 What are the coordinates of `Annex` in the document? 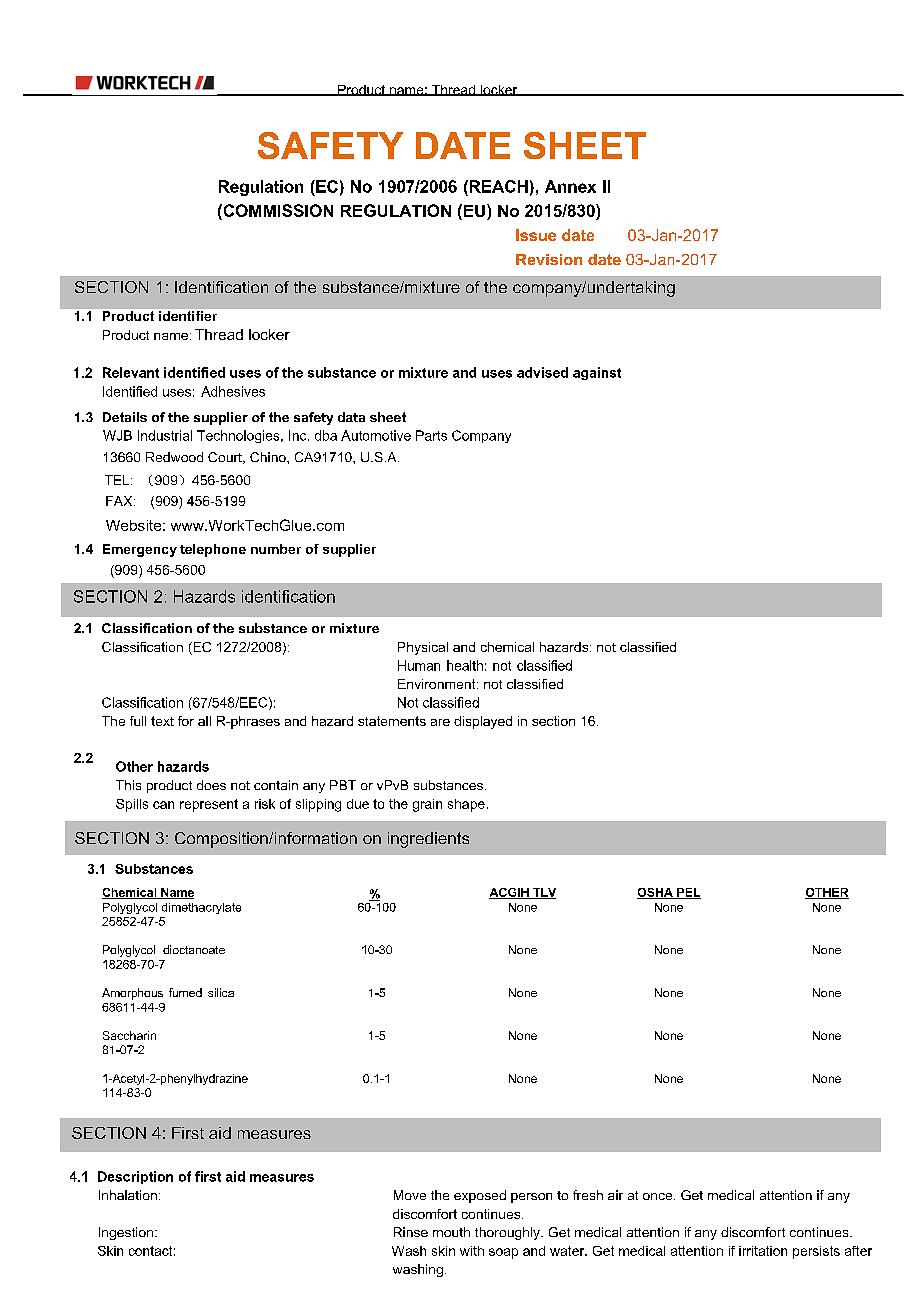 It's located at (570, 186).
